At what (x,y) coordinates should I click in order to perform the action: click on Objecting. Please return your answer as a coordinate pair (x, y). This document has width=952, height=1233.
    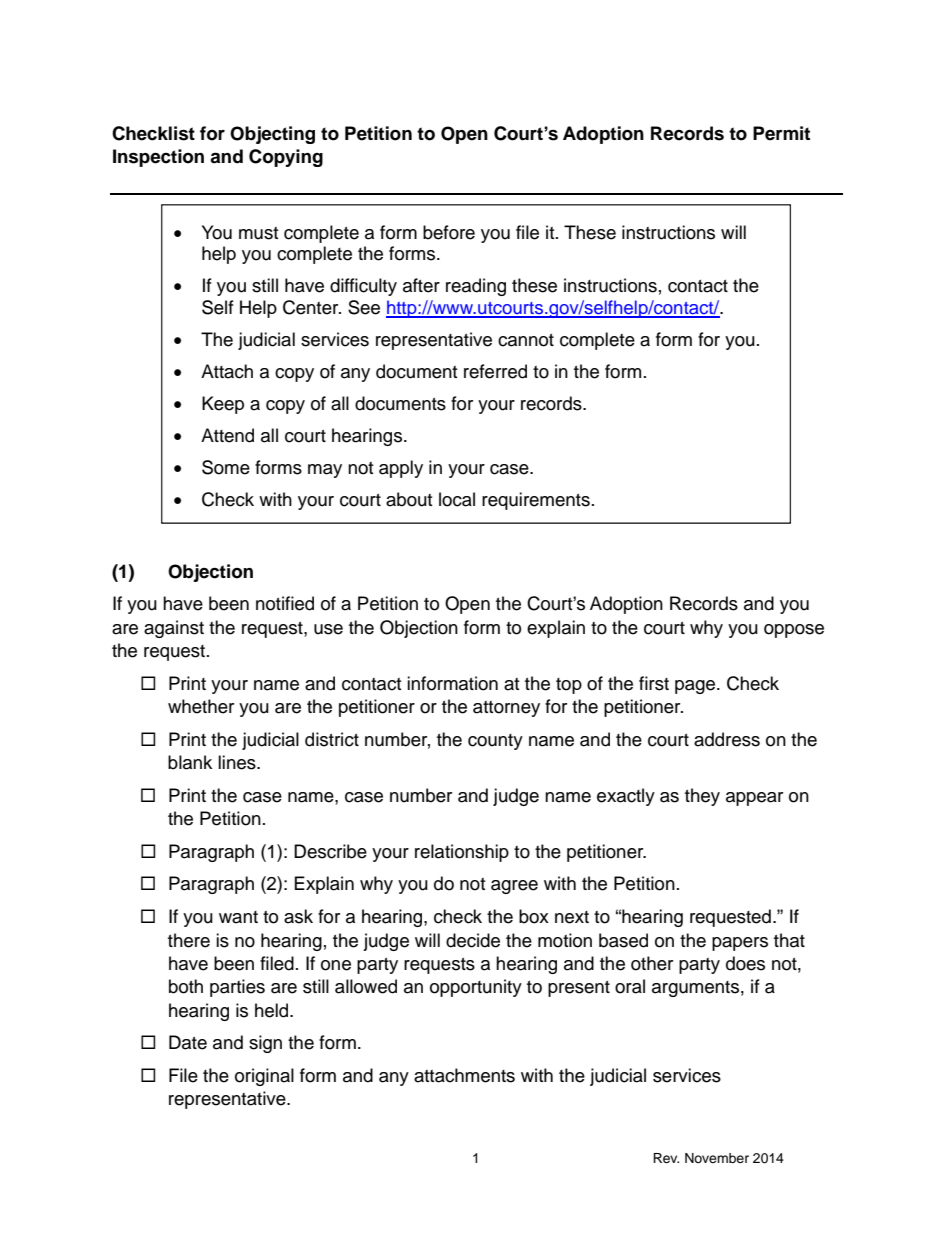
    Looking at the image, I should click on (272, 135).
